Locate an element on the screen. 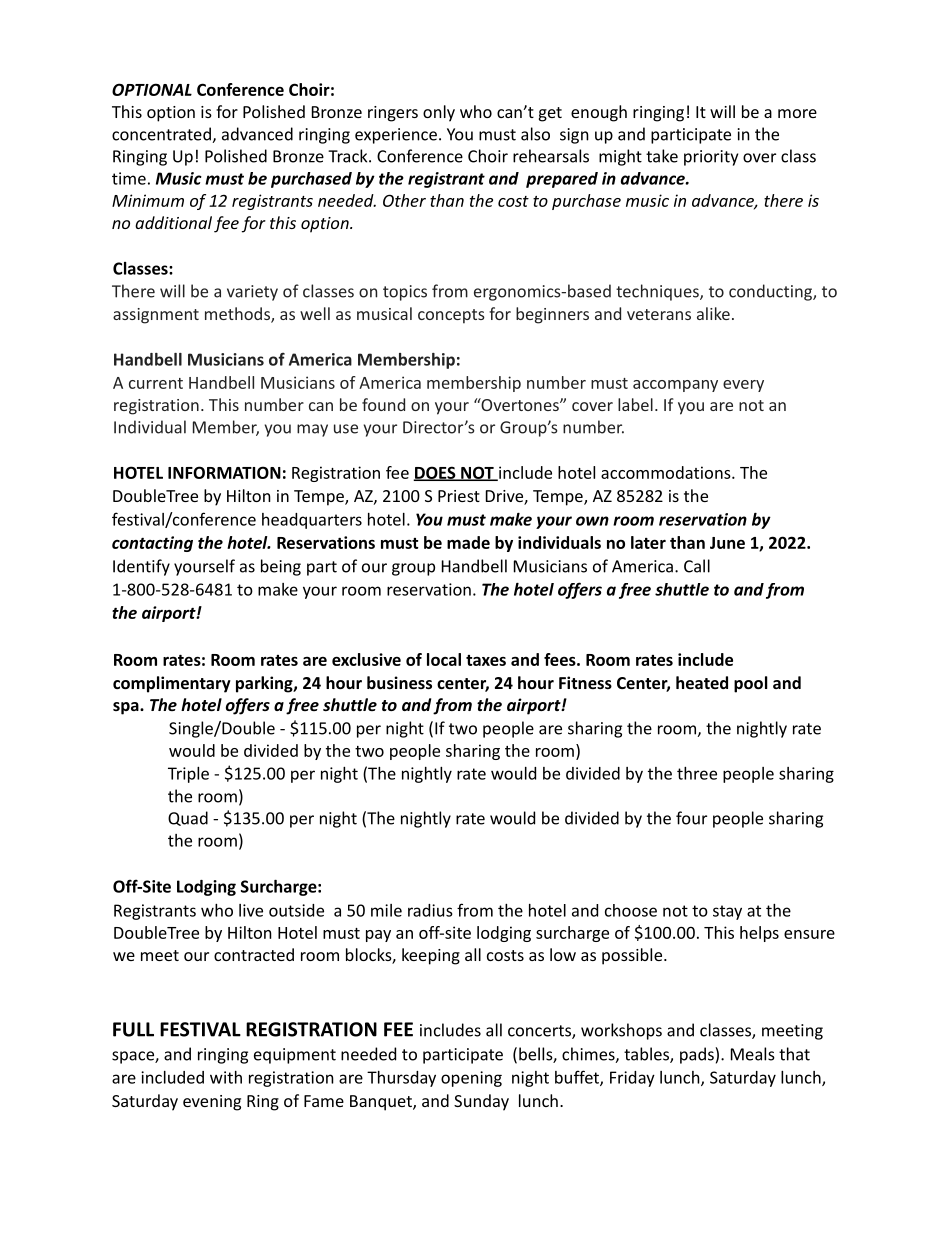 Image resolution: width=952 pixels, height=1233 pixels. INFORMATION is located at coordinates (224, 472).
